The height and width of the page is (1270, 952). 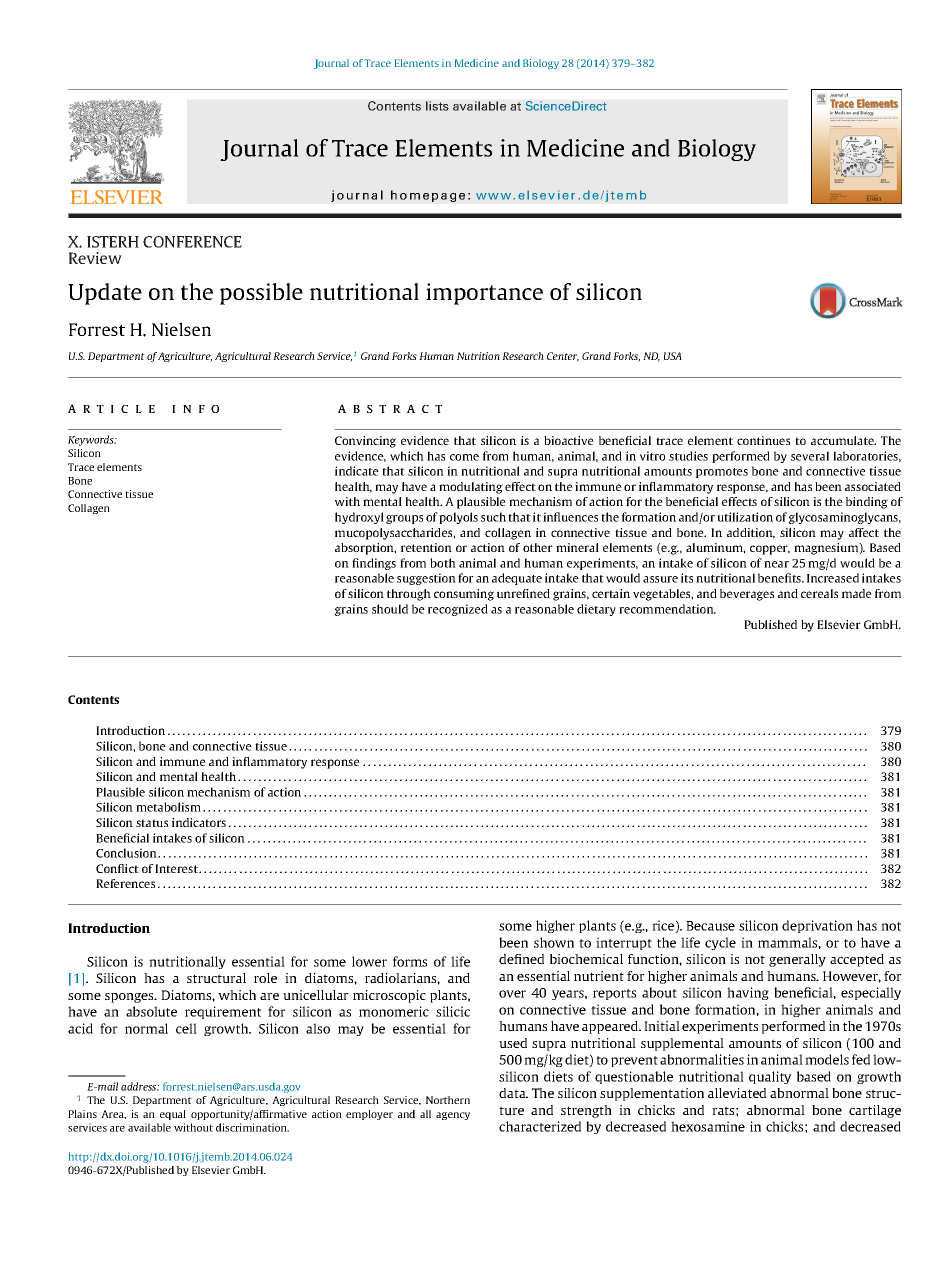 What do you see at coordinates (173, 1115) in the page?
I see `equal` at bounding box center [173, 1115].
